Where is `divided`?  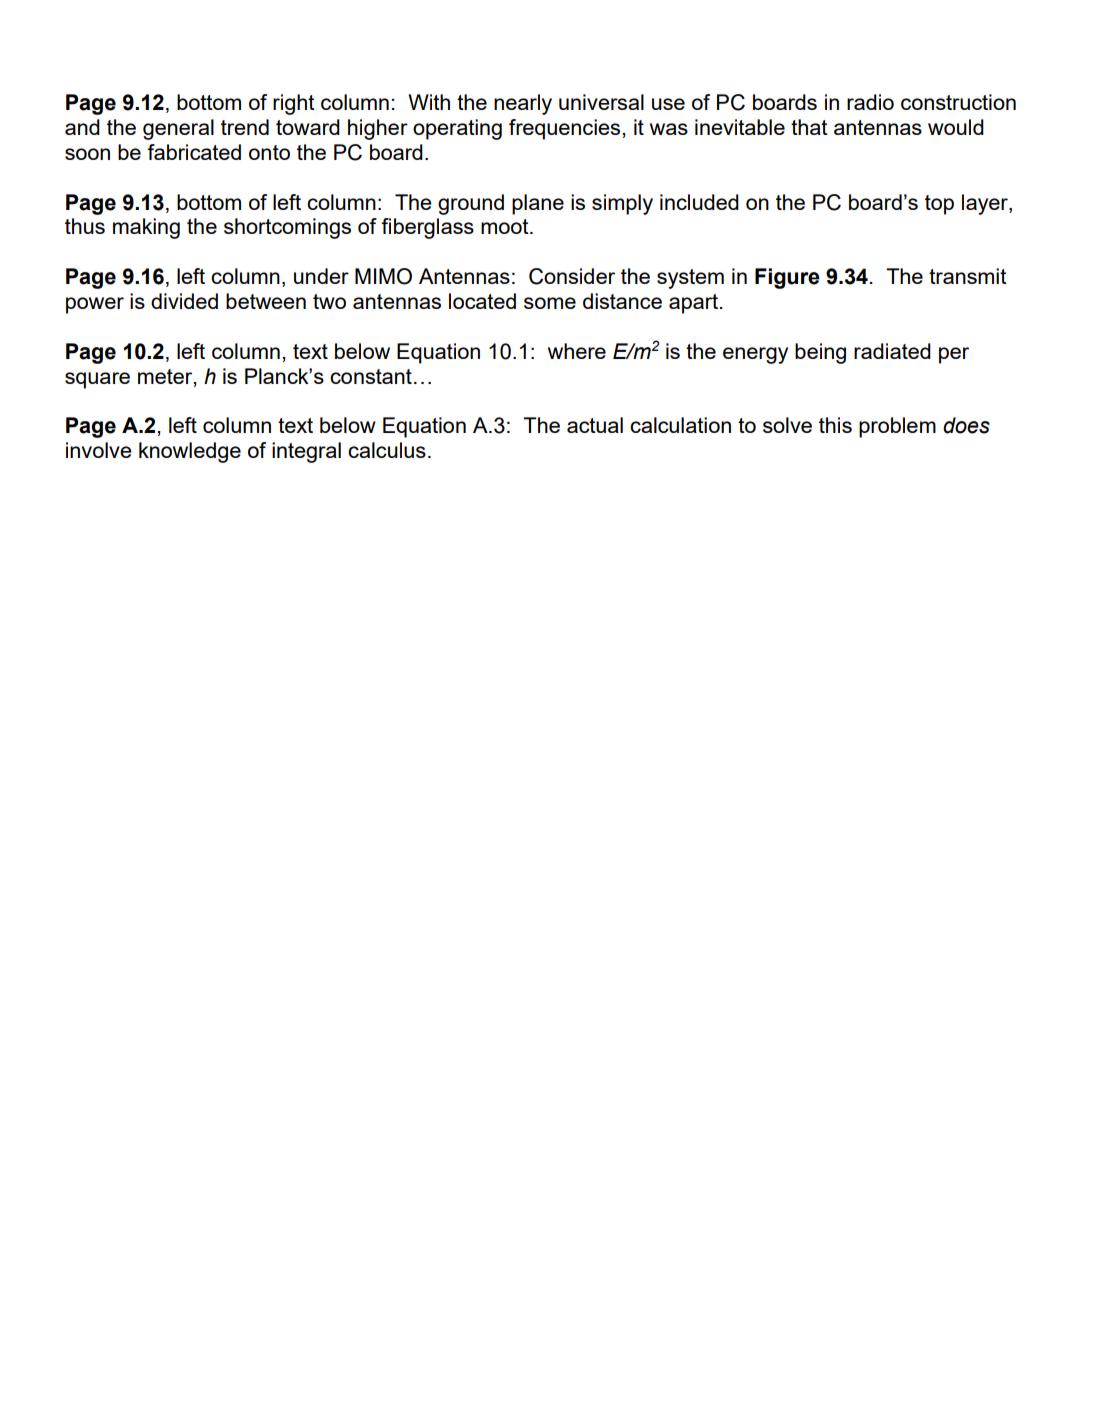 divided is located at coordinates (184, 301).
